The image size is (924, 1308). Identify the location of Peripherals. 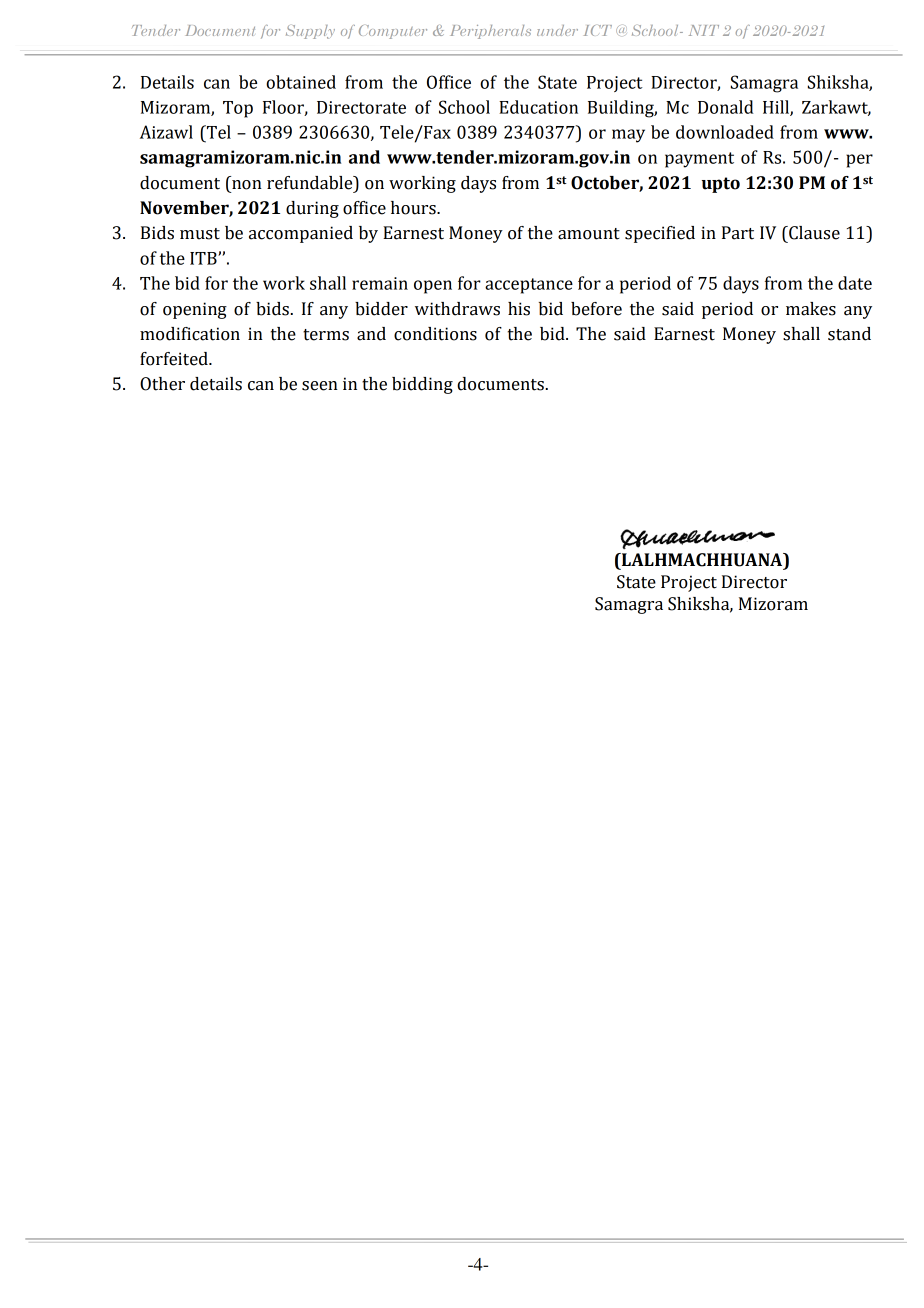
(490, 32).
